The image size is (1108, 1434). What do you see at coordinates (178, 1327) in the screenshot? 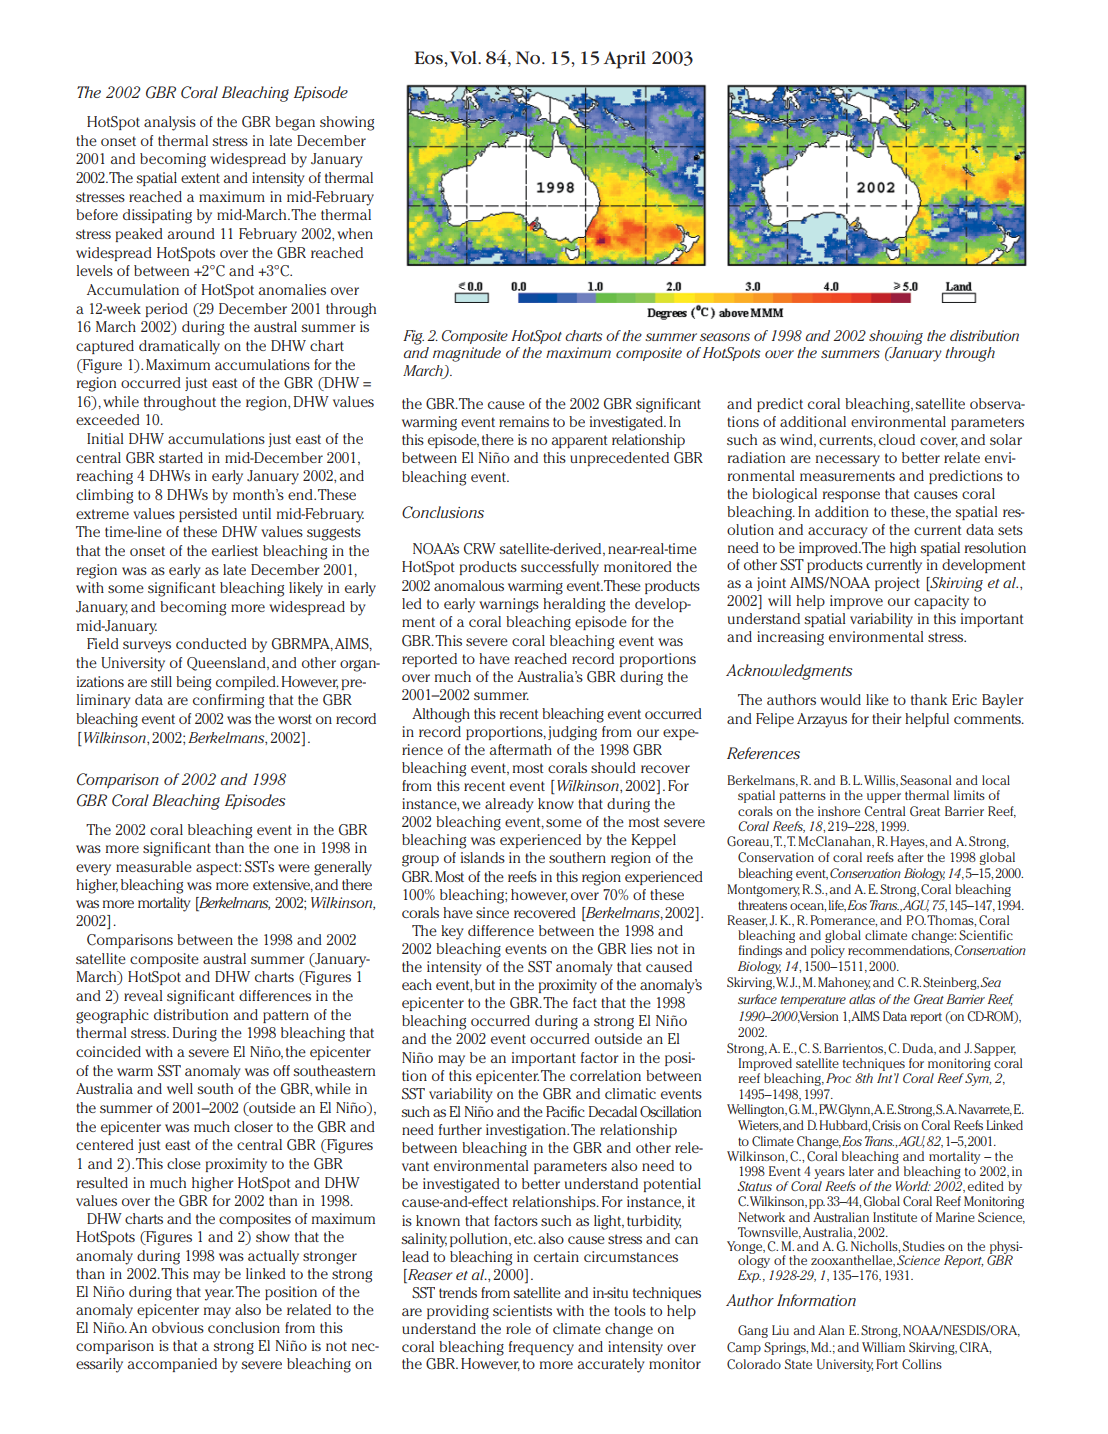
I see `obvious` at bounding box center [178, 1327].
